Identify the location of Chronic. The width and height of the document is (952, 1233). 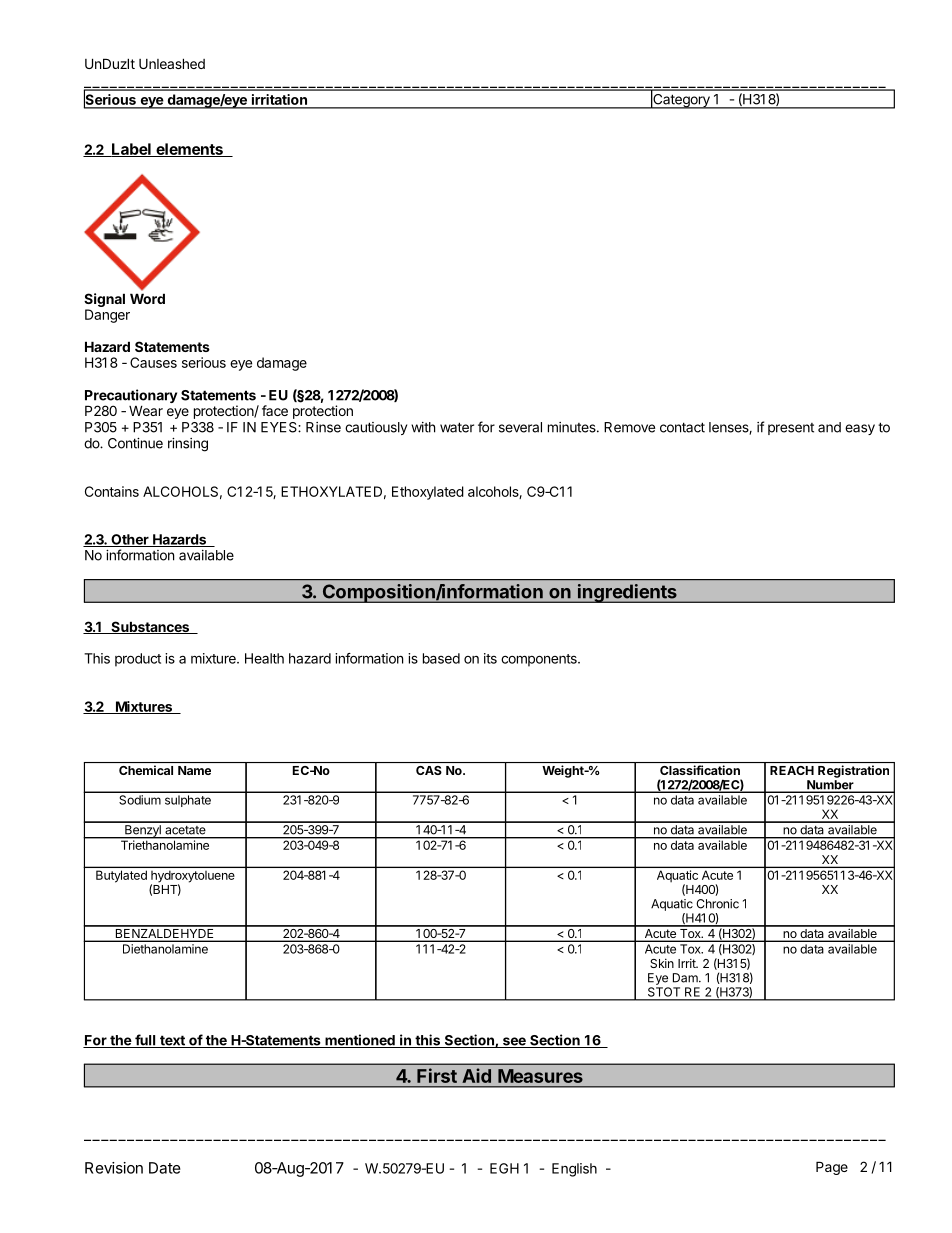
(717, 904).
